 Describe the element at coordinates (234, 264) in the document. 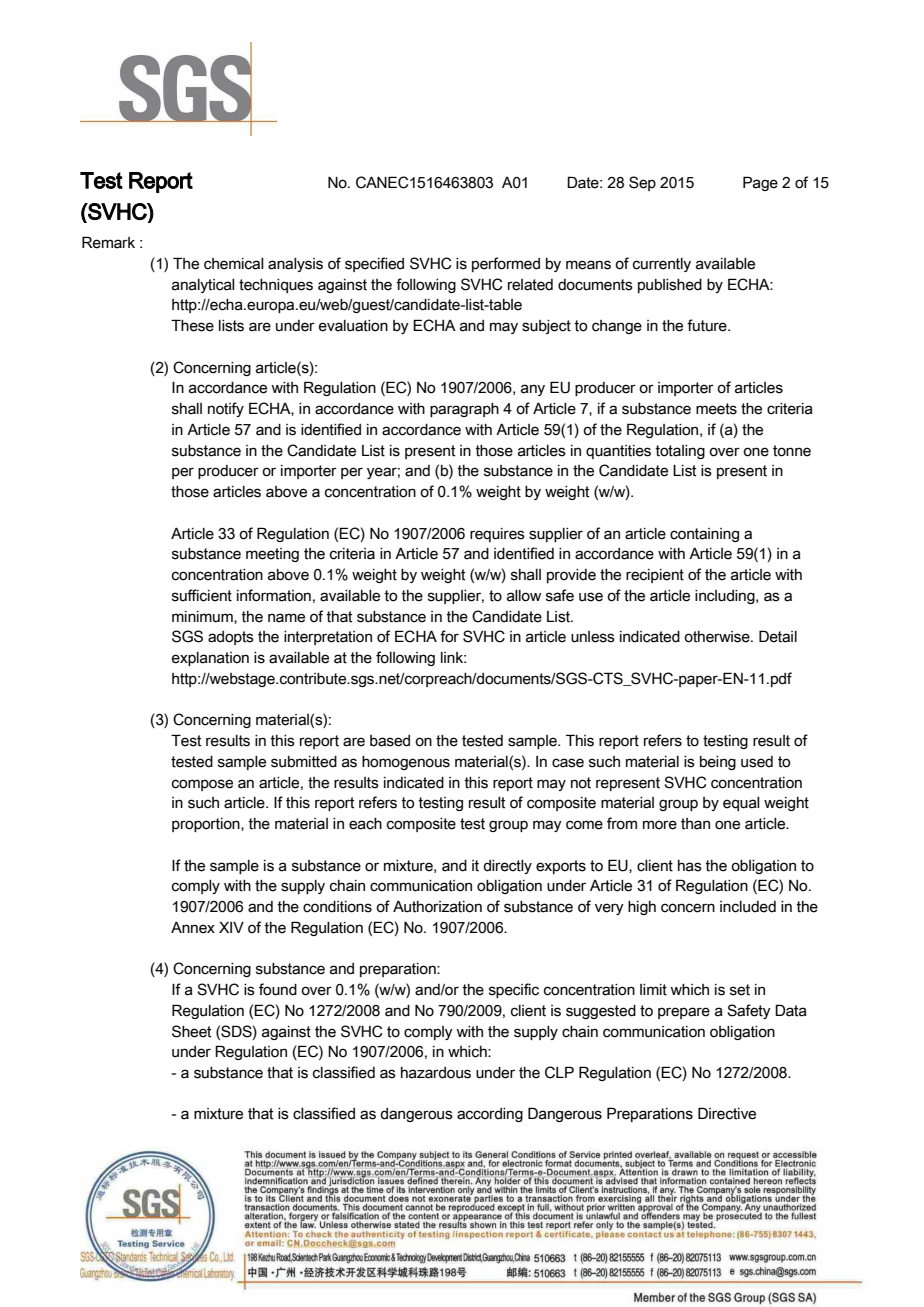

I see `chemical` at that location.
